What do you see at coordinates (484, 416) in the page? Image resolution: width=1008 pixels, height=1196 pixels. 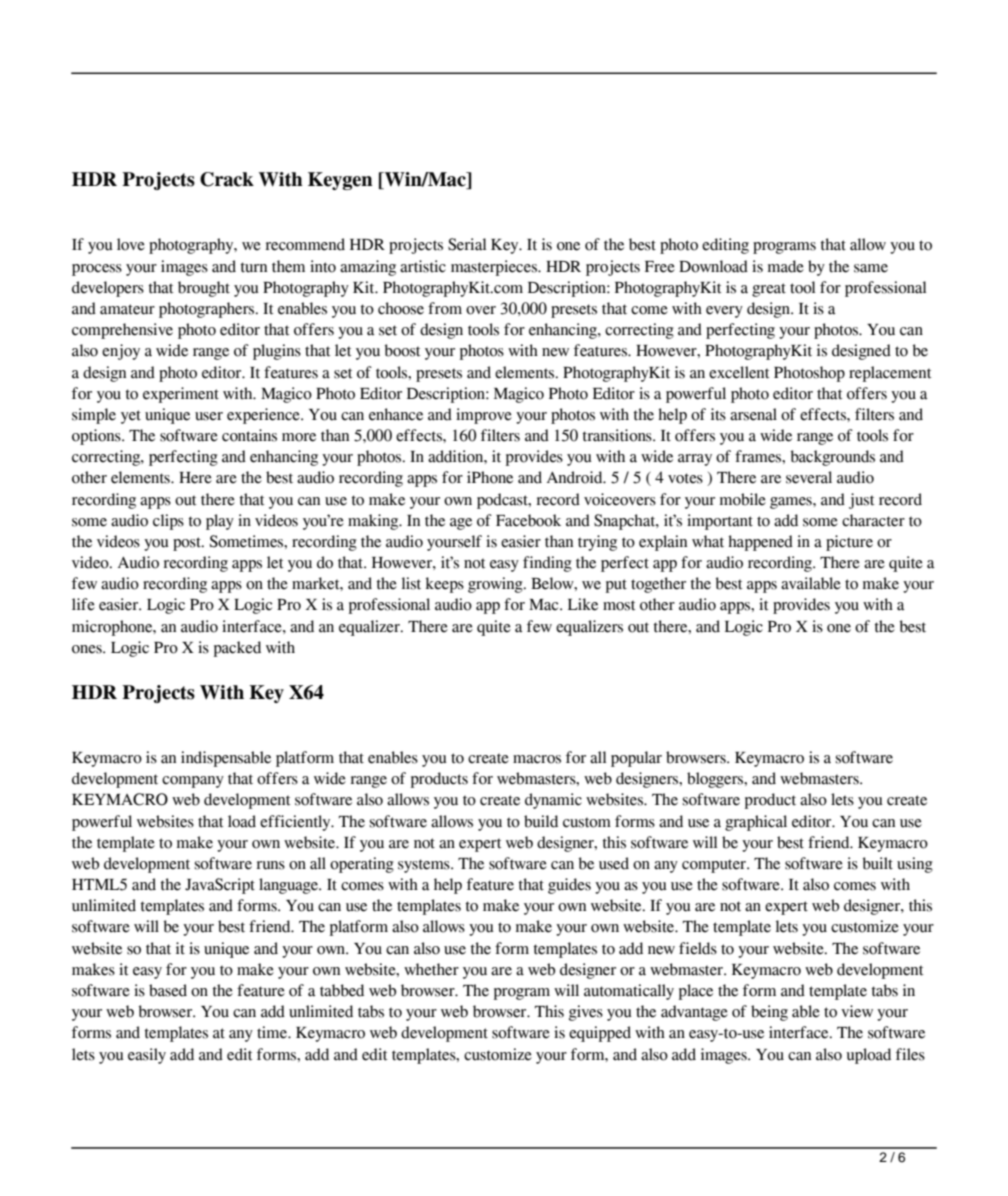 I see `improve` at bounding box center [484, 416].
